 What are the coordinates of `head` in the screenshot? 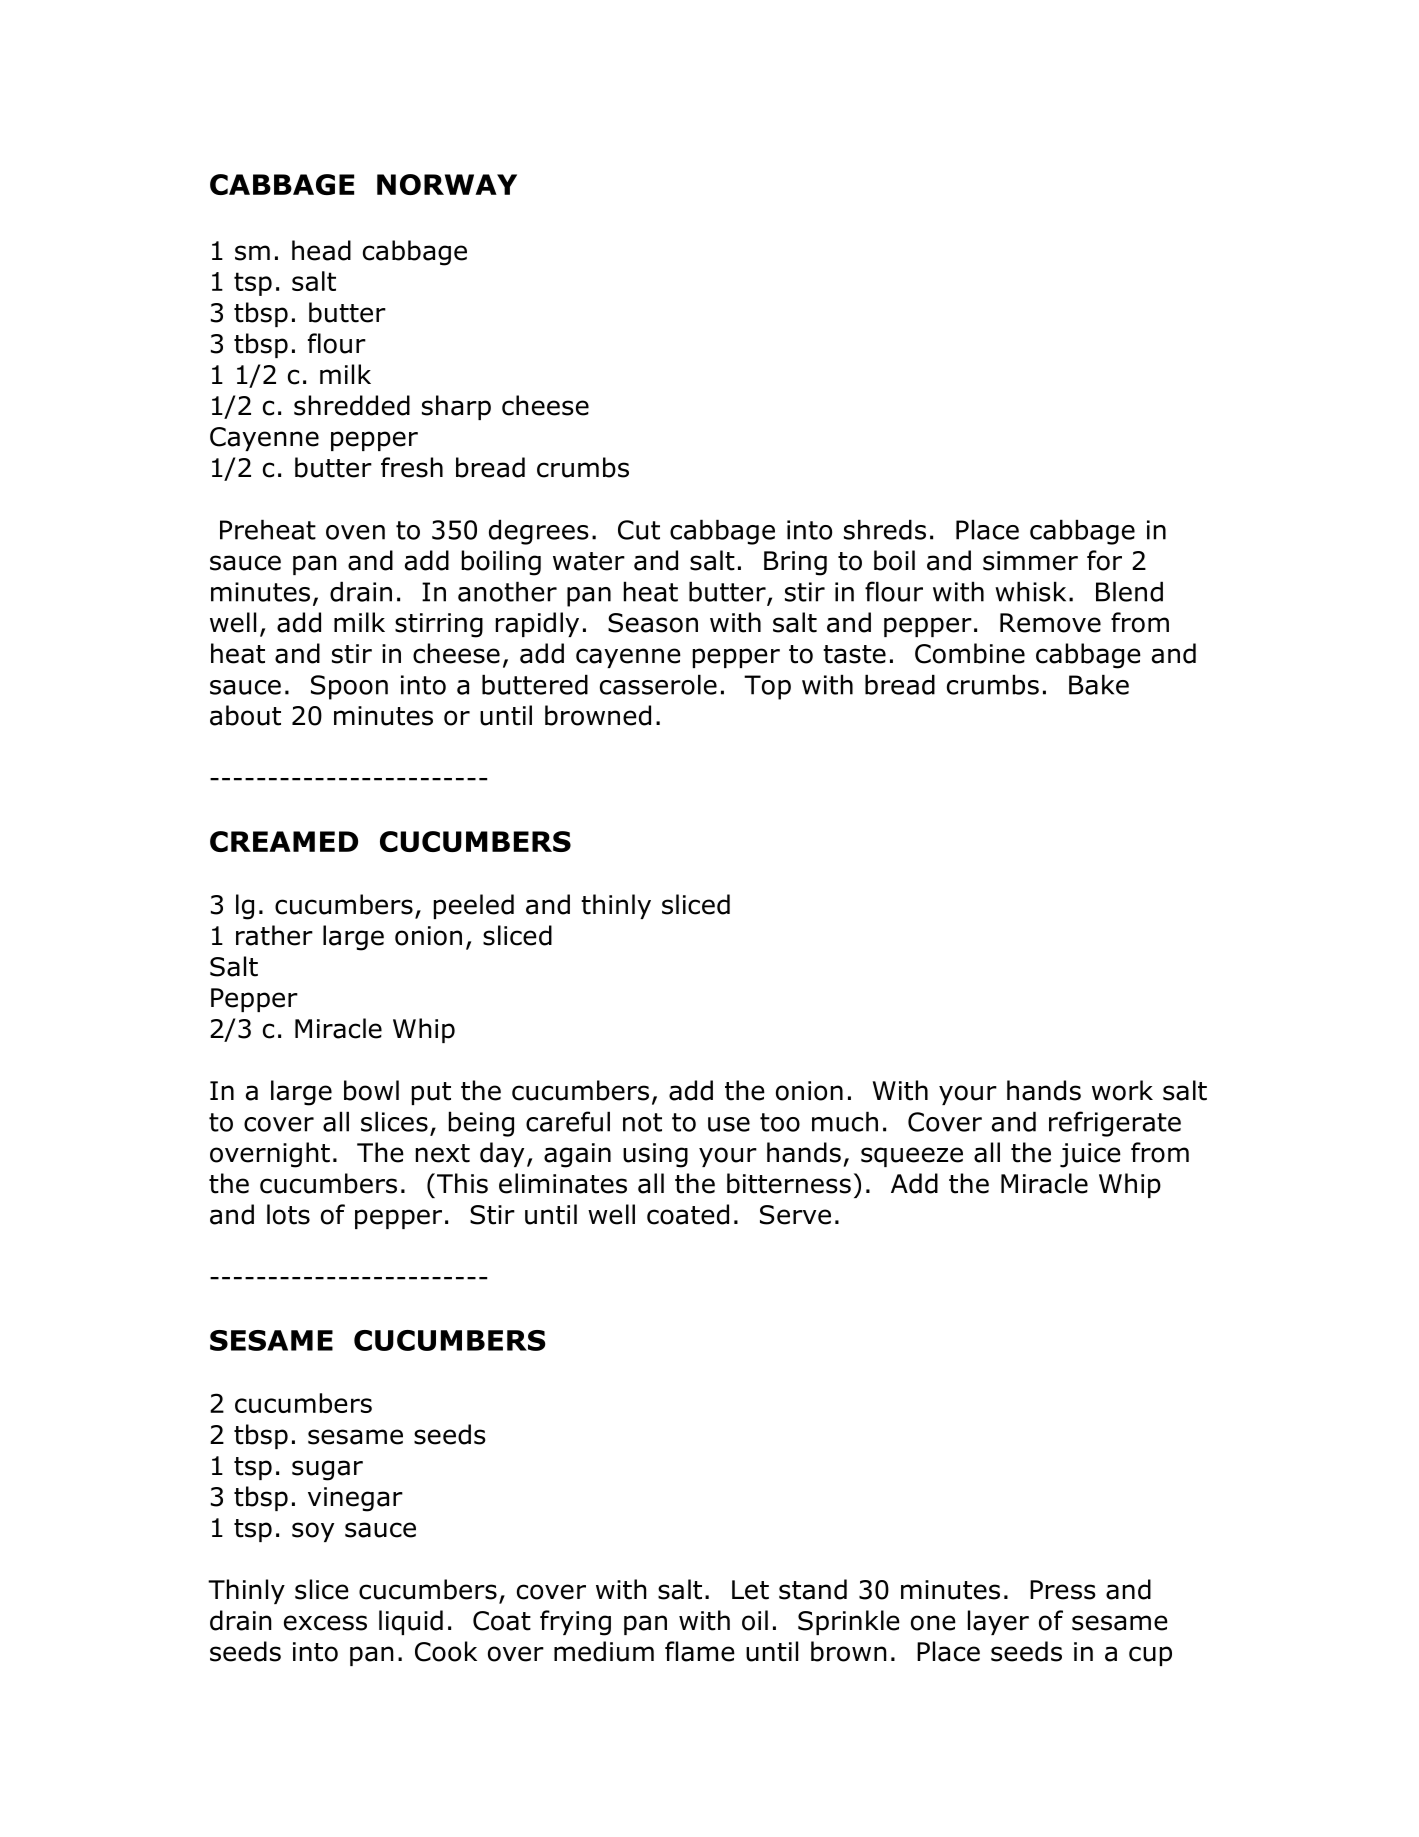 It's located at (321, 250).
